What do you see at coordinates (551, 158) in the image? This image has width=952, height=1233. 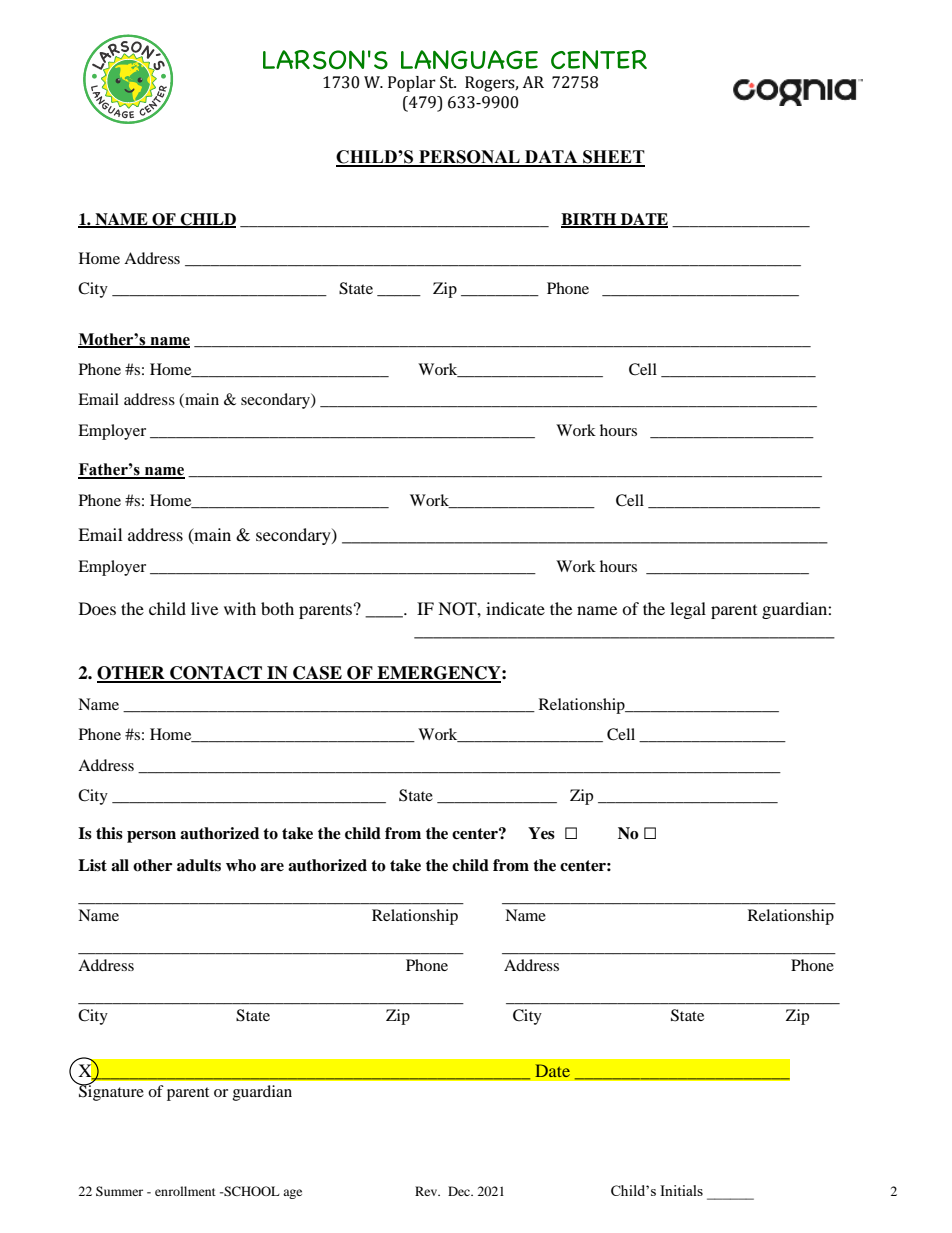 I see `DATA` at bounding box center [551, 158].
